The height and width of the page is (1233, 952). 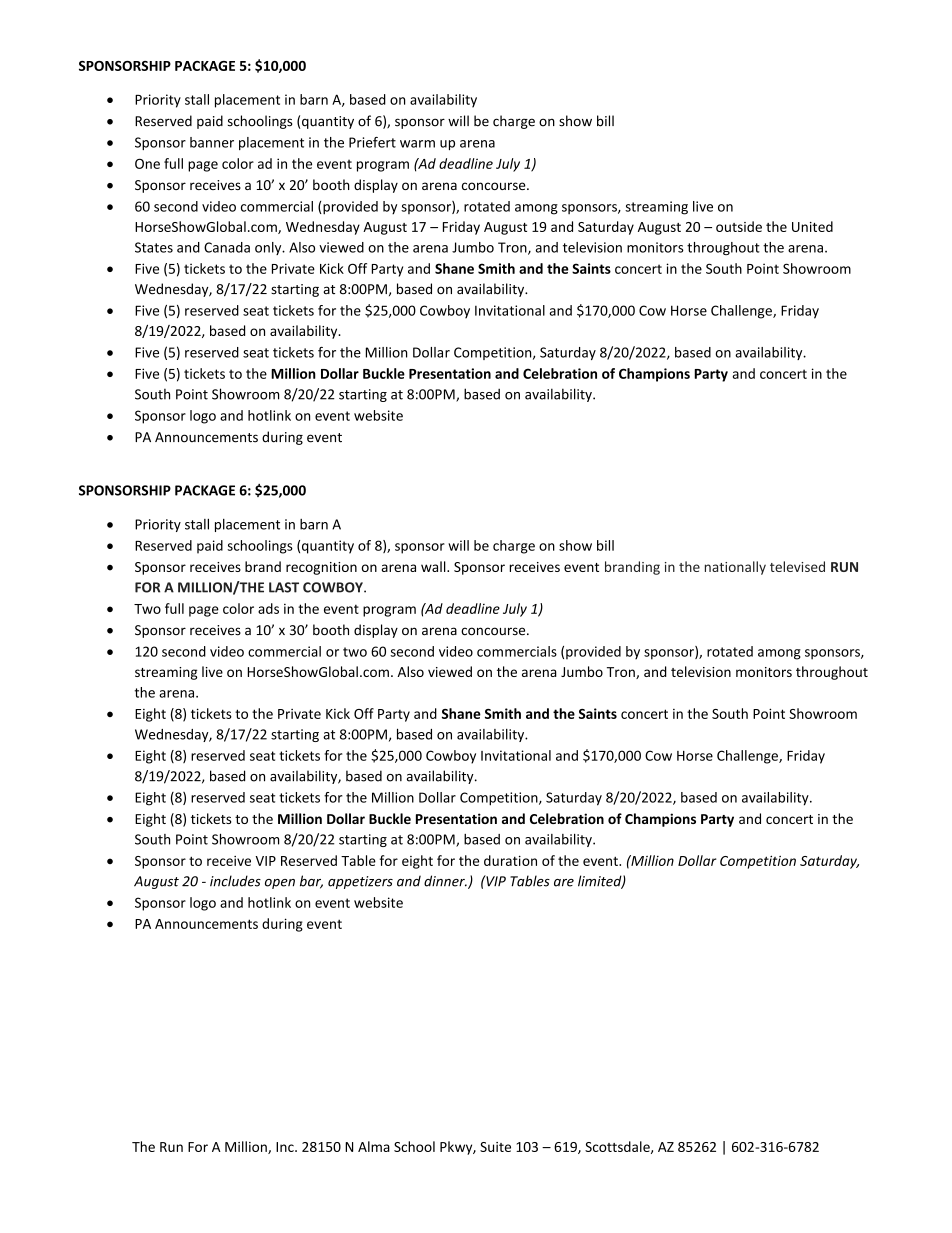 I want to click on warm, so click(x=417, y=144).
